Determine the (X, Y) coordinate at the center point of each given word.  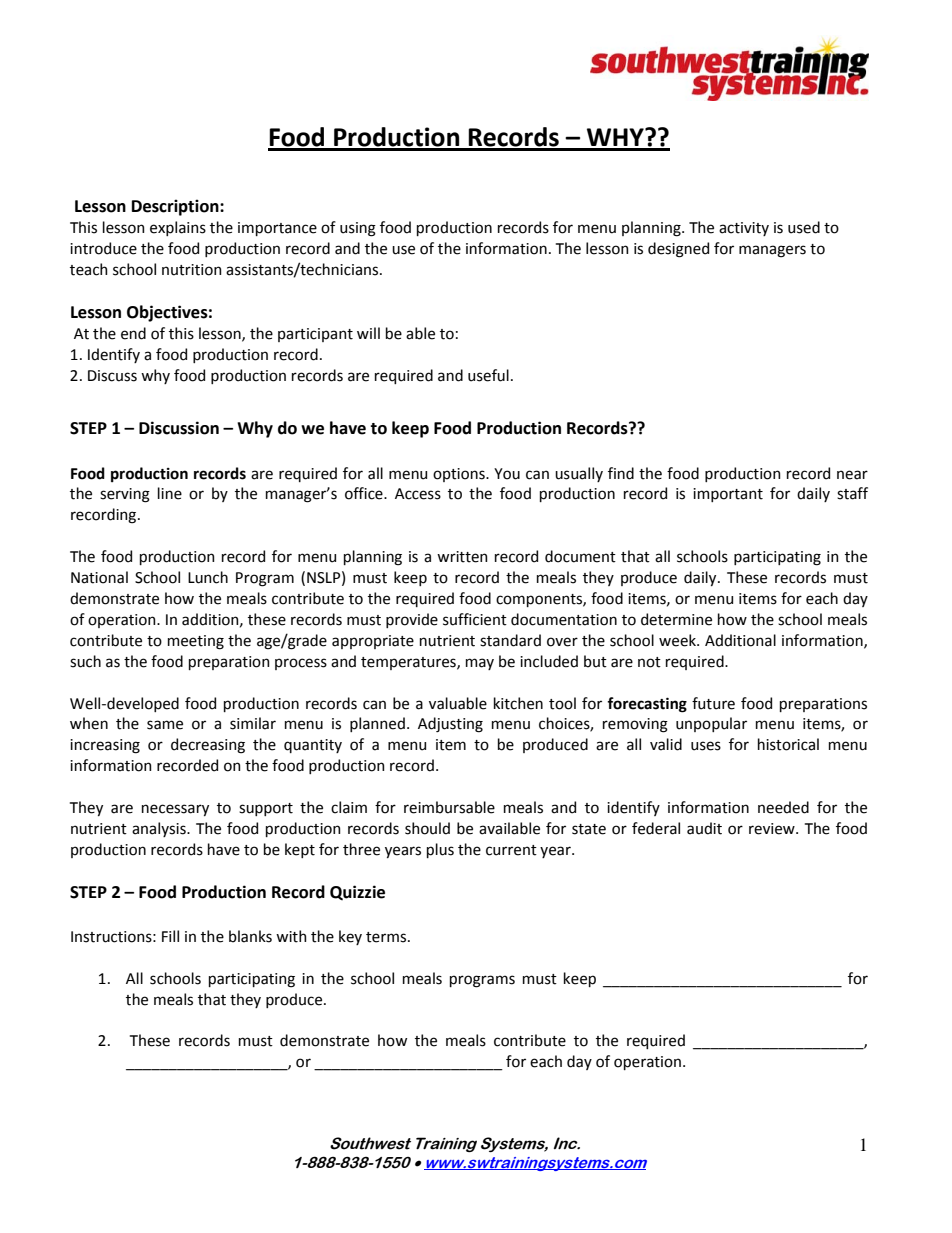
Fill (170, 936)
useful (488, 375)
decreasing (208, 746)
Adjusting (450, 725)
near (852, 475)
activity (744, 229)
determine (676, 619)
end (133, 333)
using (358, 229)
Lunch (208, 577)
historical (788, 744)
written (462, 557)
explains (178, 228)
